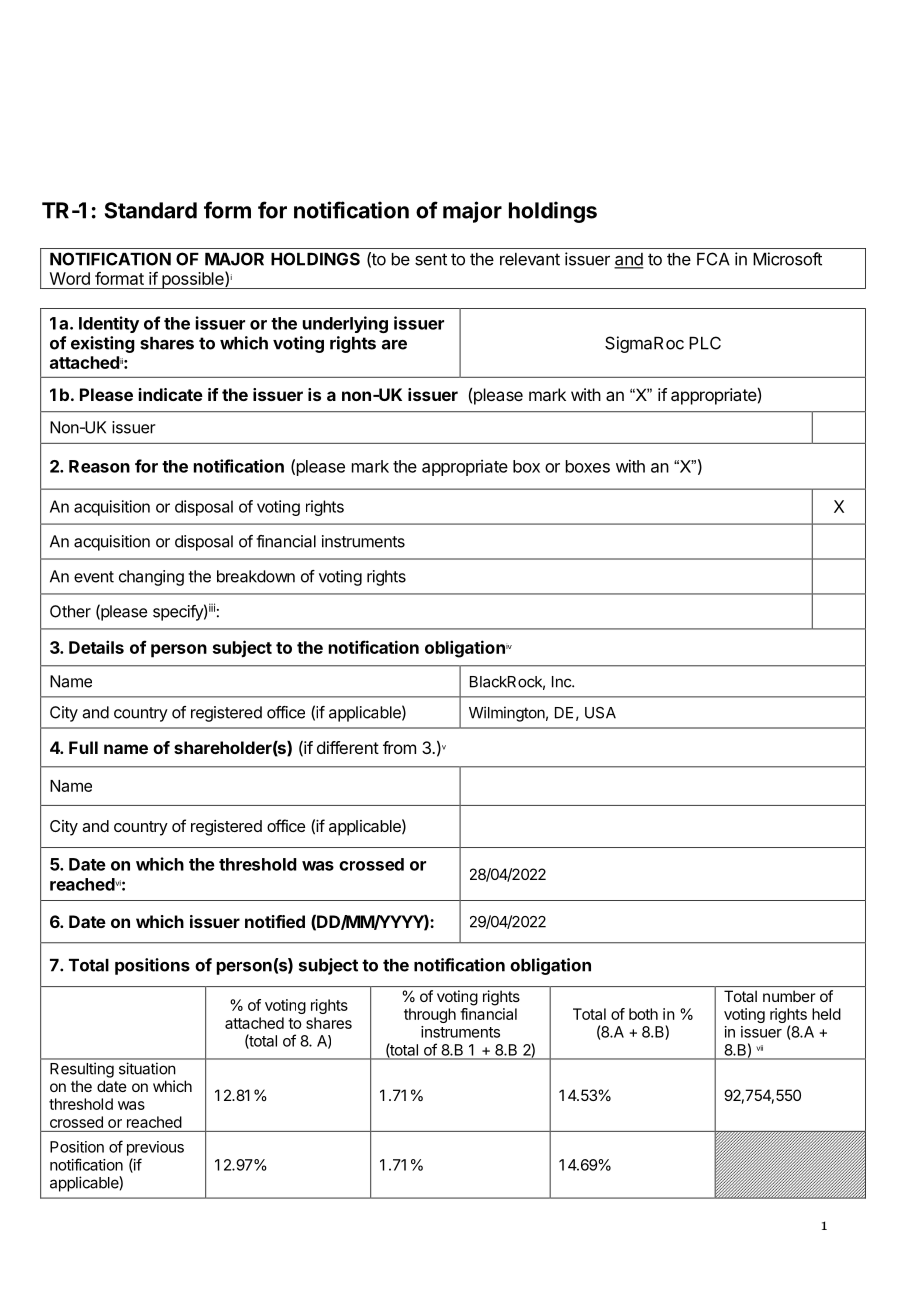  Describe the element at coordinates (151, 578) in the document. I see `changing` at that location.
